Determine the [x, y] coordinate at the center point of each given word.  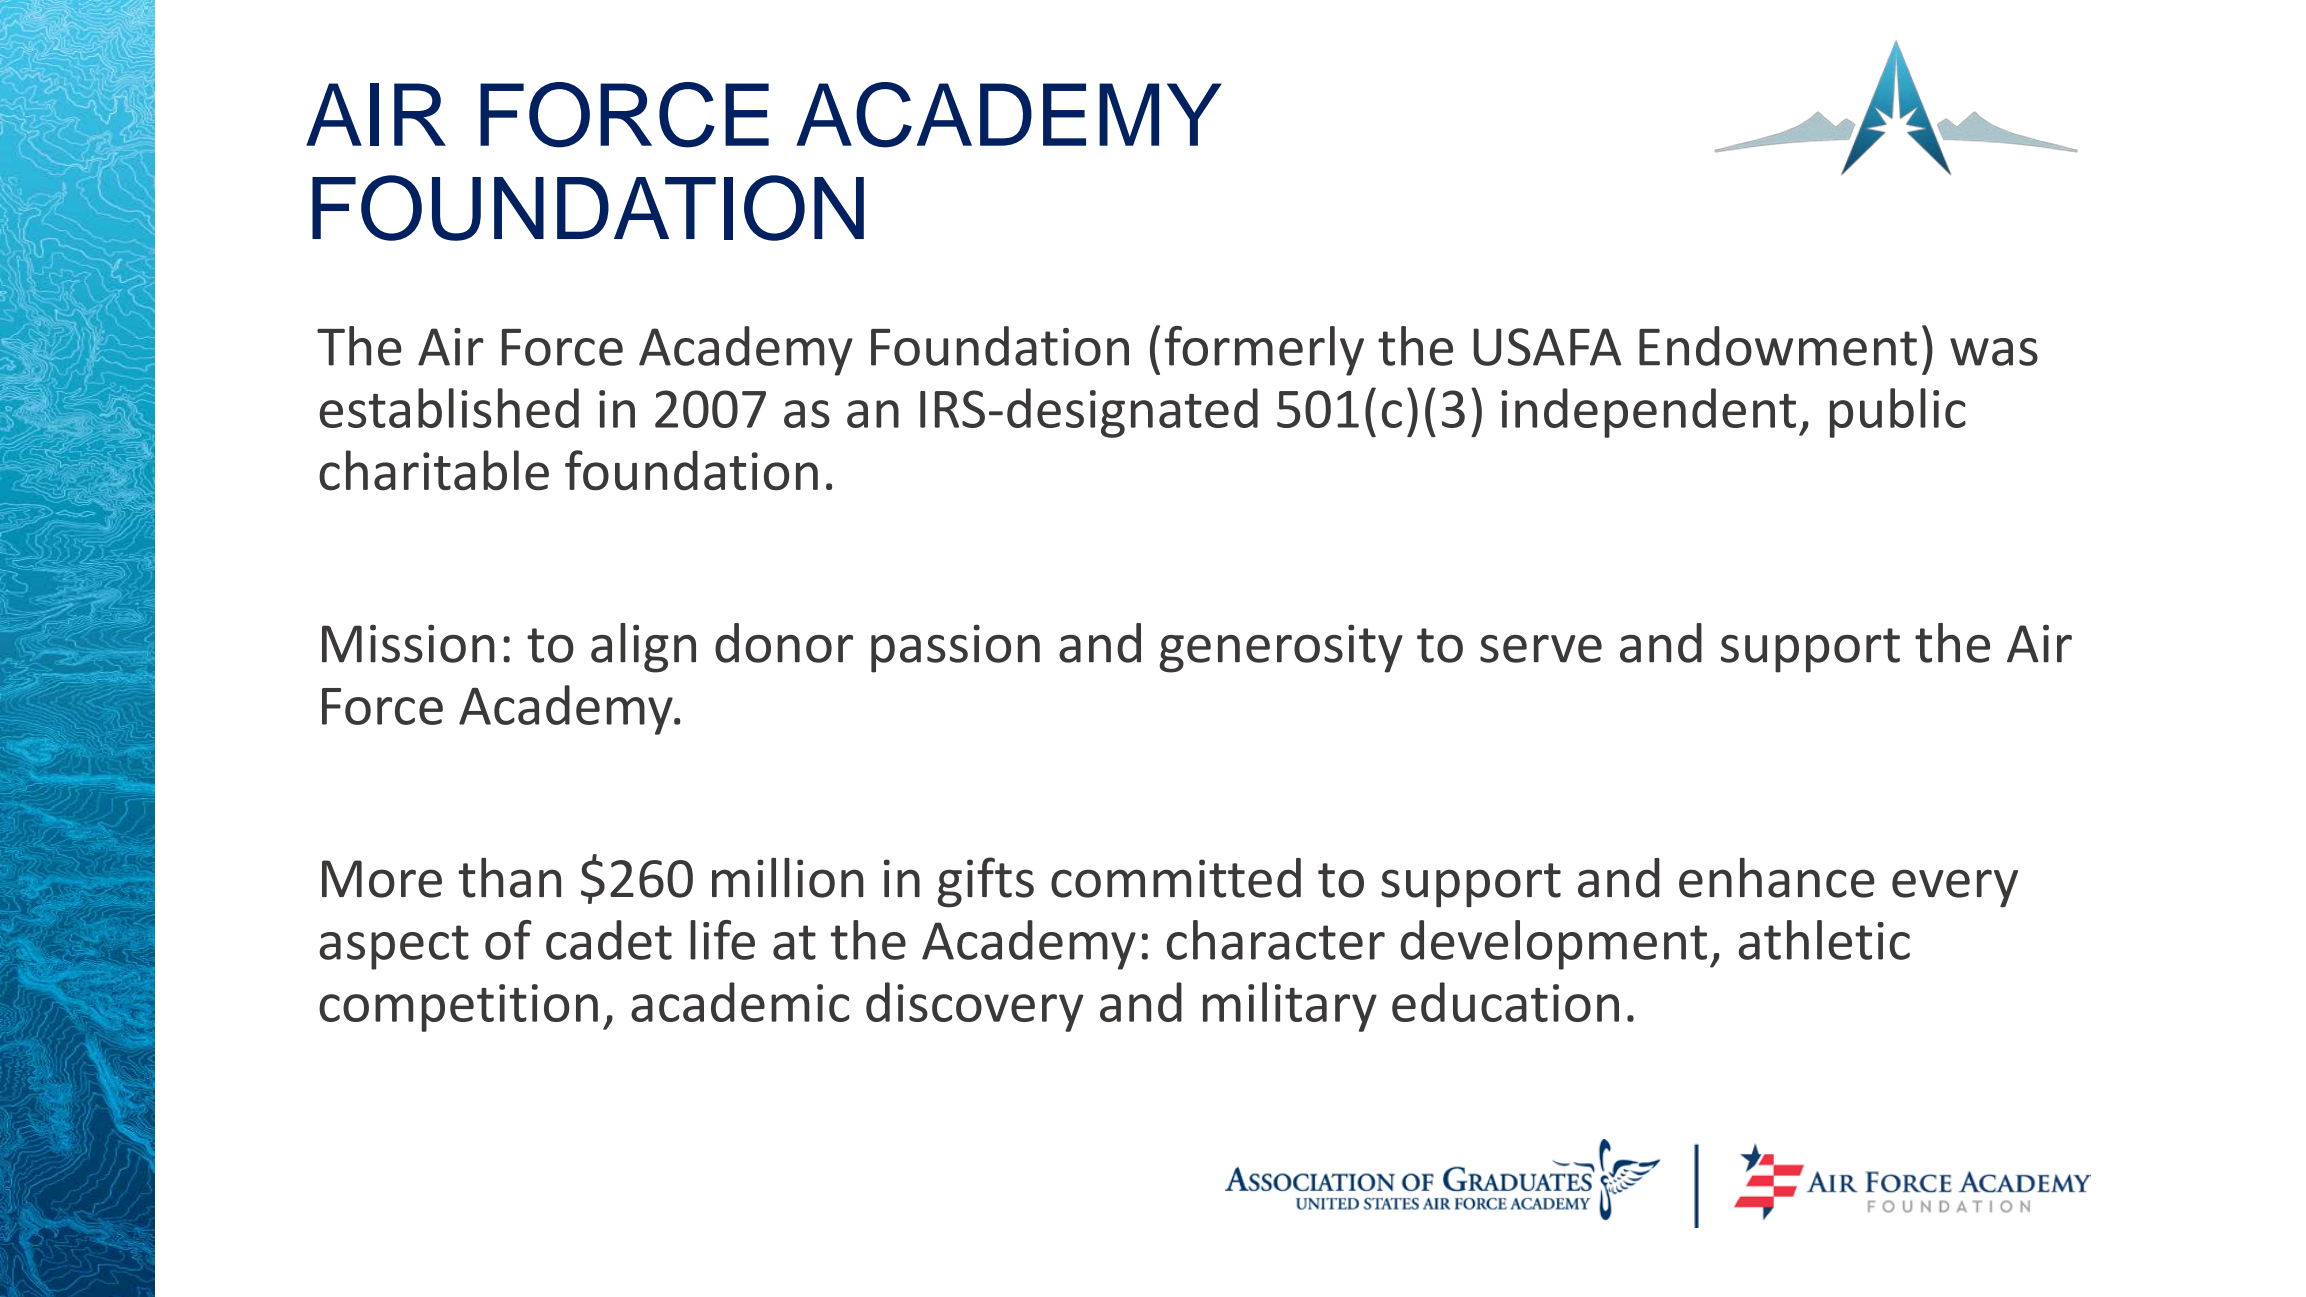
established [449, 408]
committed [1176, 878]
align [643, 648]
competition [458, 1008]
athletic [1824, 940]
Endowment [1778, 346]
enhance [1776, 878]
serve [1541, 649]
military [1290, 1007]
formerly [1264, 351]
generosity [1281, 649]
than [509, 878]
